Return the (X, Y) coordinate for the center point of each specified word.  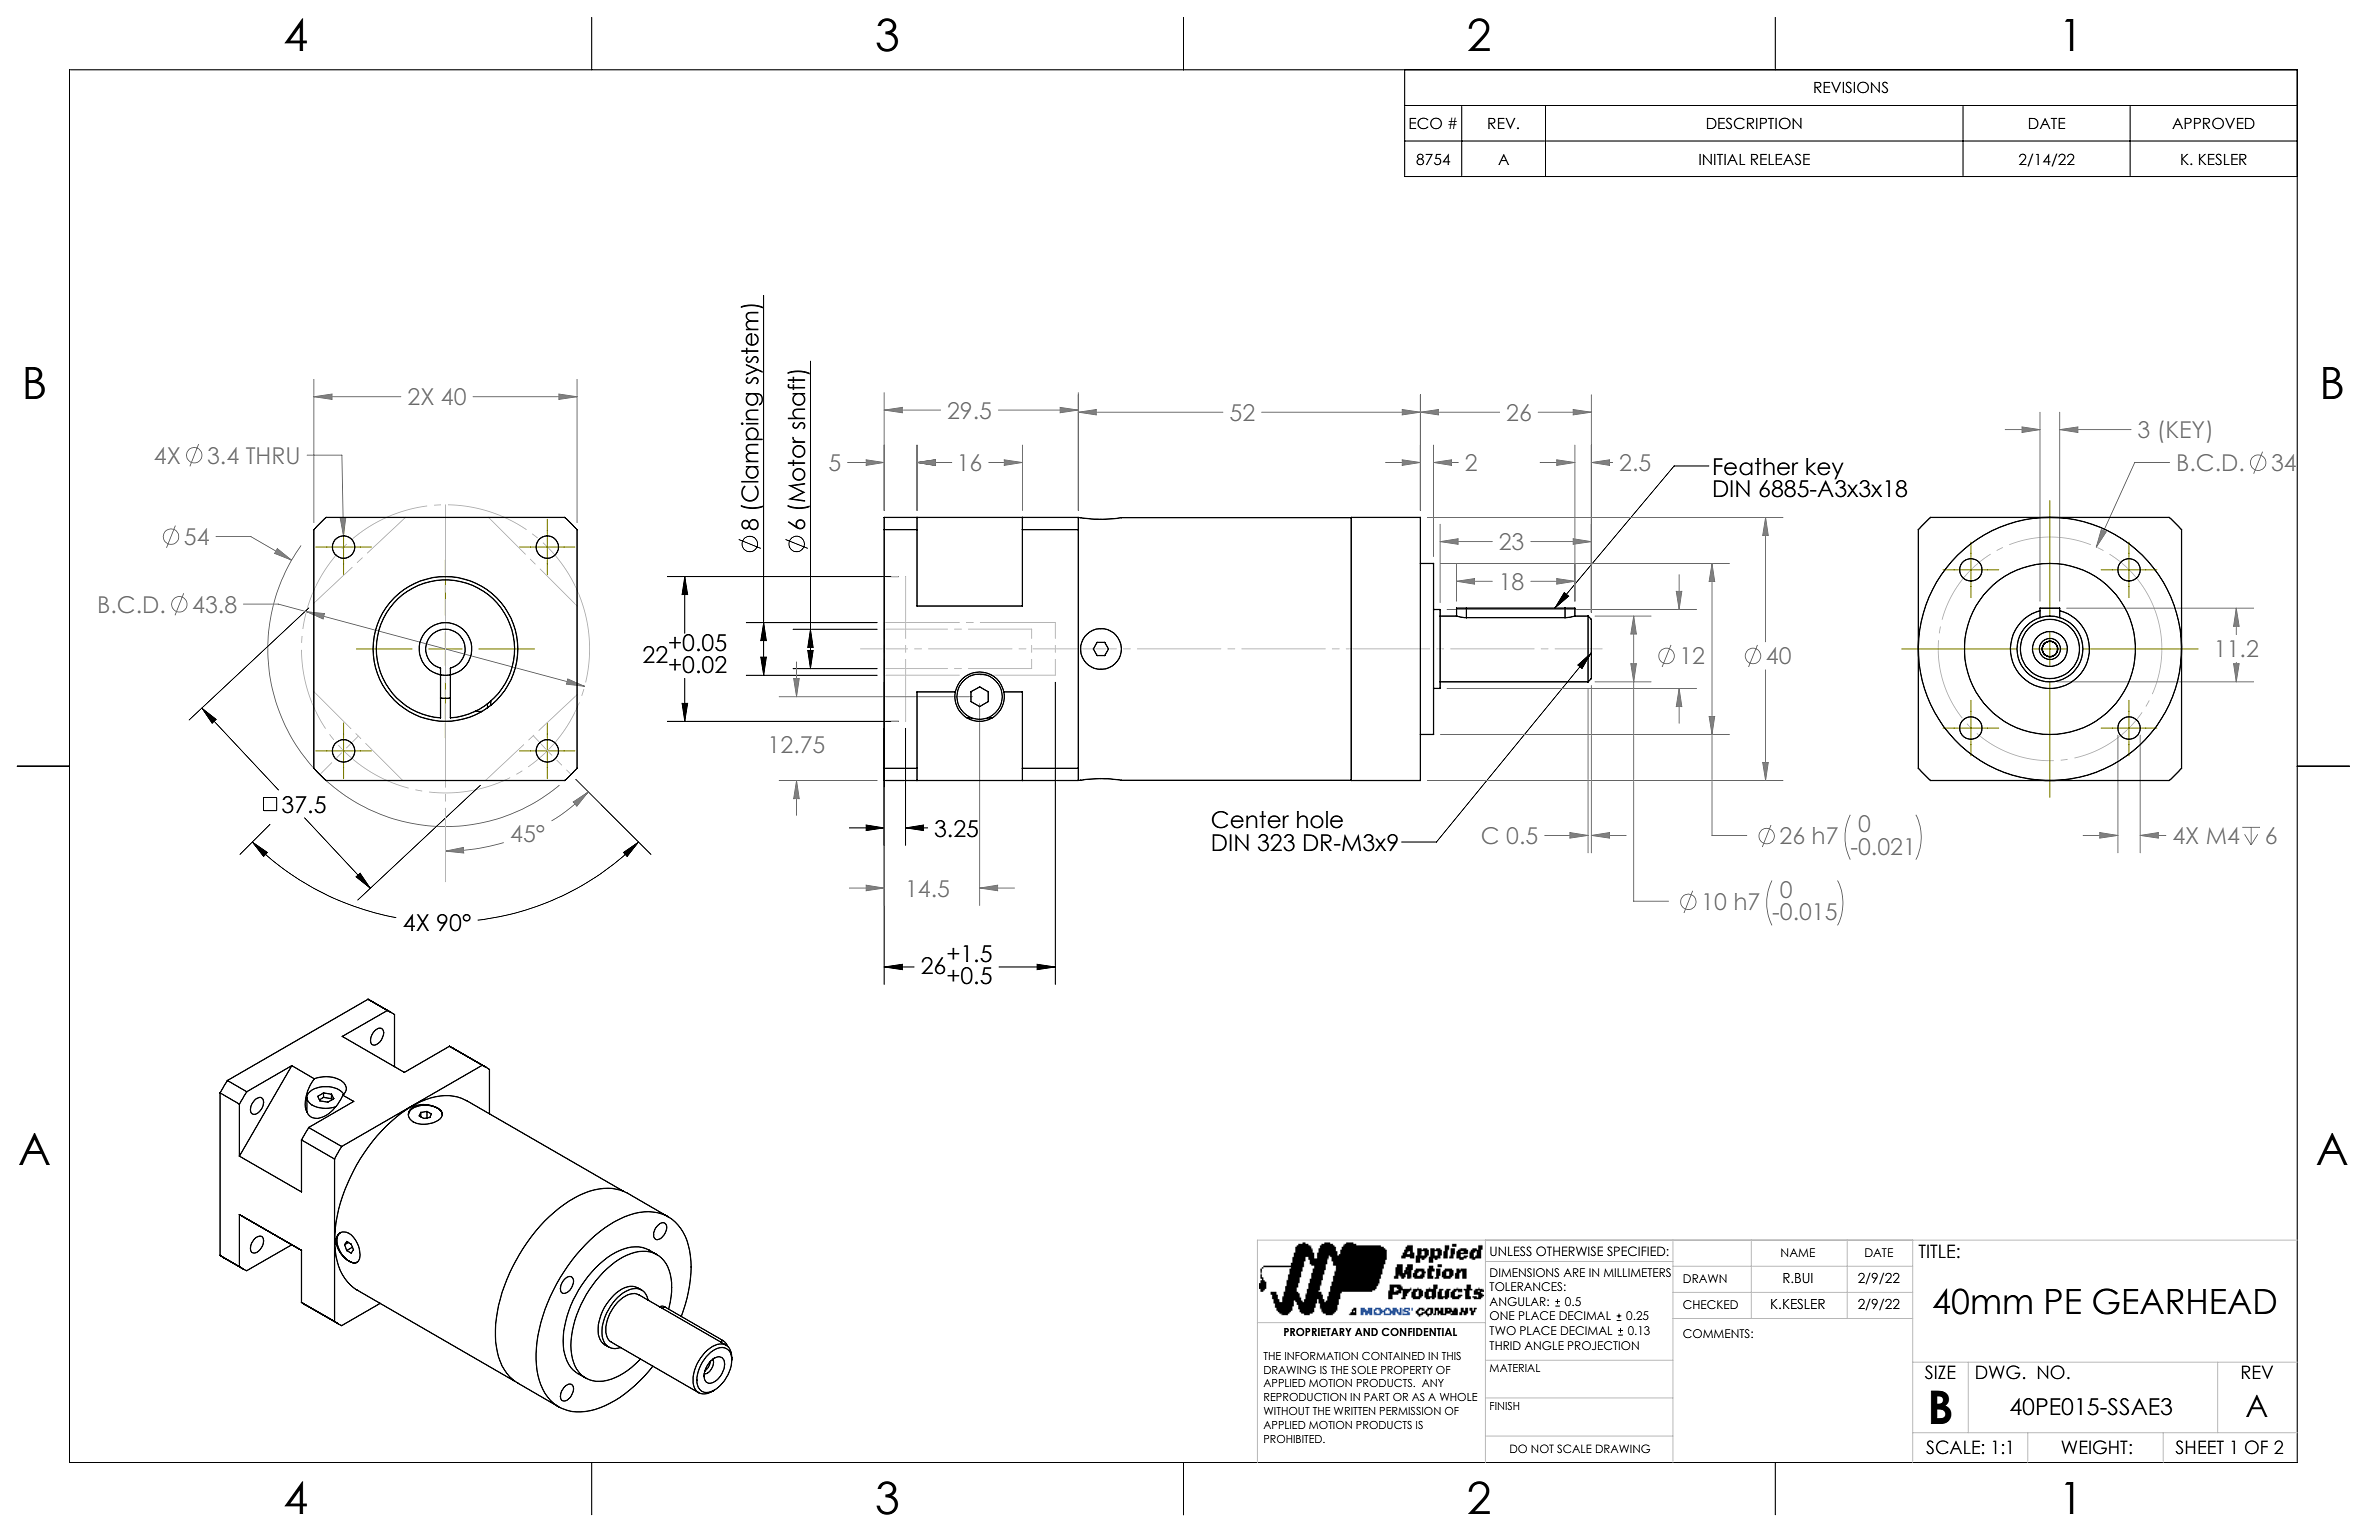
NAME (1798, 1252)
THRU (272, 455)
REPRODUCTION (1305, 1397)
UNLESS (1511, 1251)
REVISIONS (1851, 87)
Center (1250, 820)
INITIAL (1722, 159)
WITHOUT (1287, 1411)
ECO (1425, 123)
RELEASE (1780, 159)
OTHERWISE (1569, 1251)
